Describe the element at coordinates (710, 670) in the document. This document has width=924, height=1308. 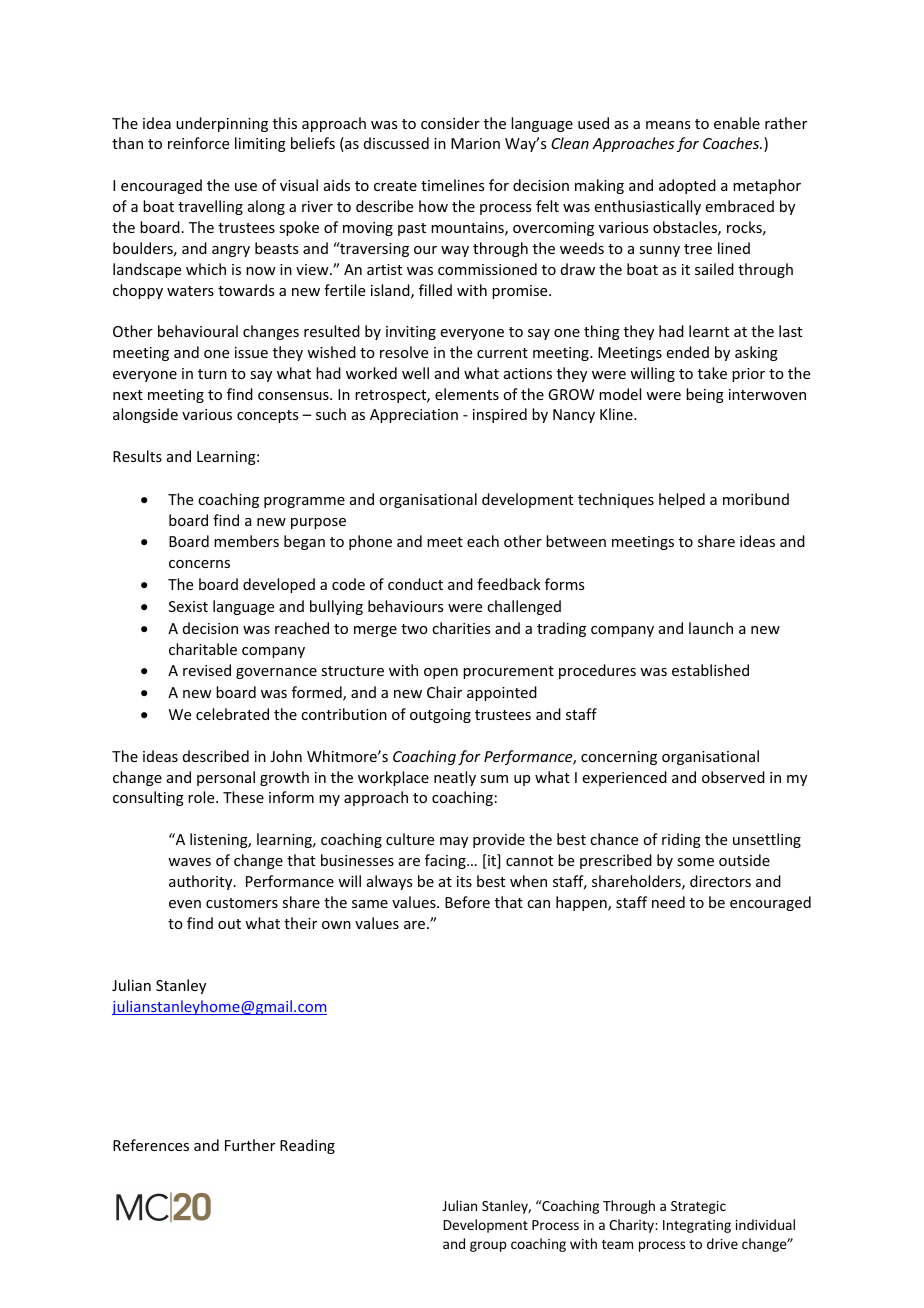
I see `established` at that location.
